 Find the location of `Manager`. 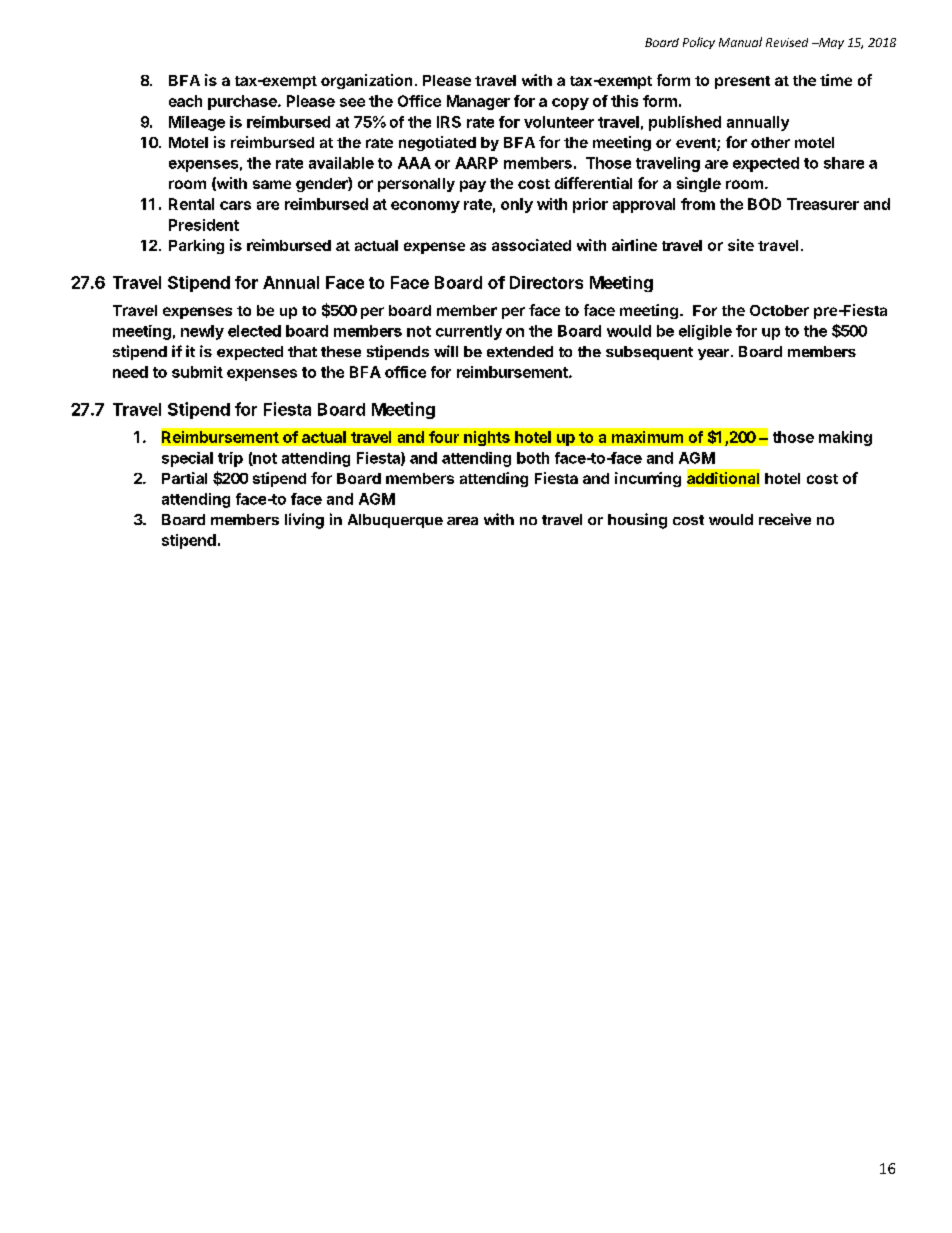

Manager is located at coordinates (478, 102).
